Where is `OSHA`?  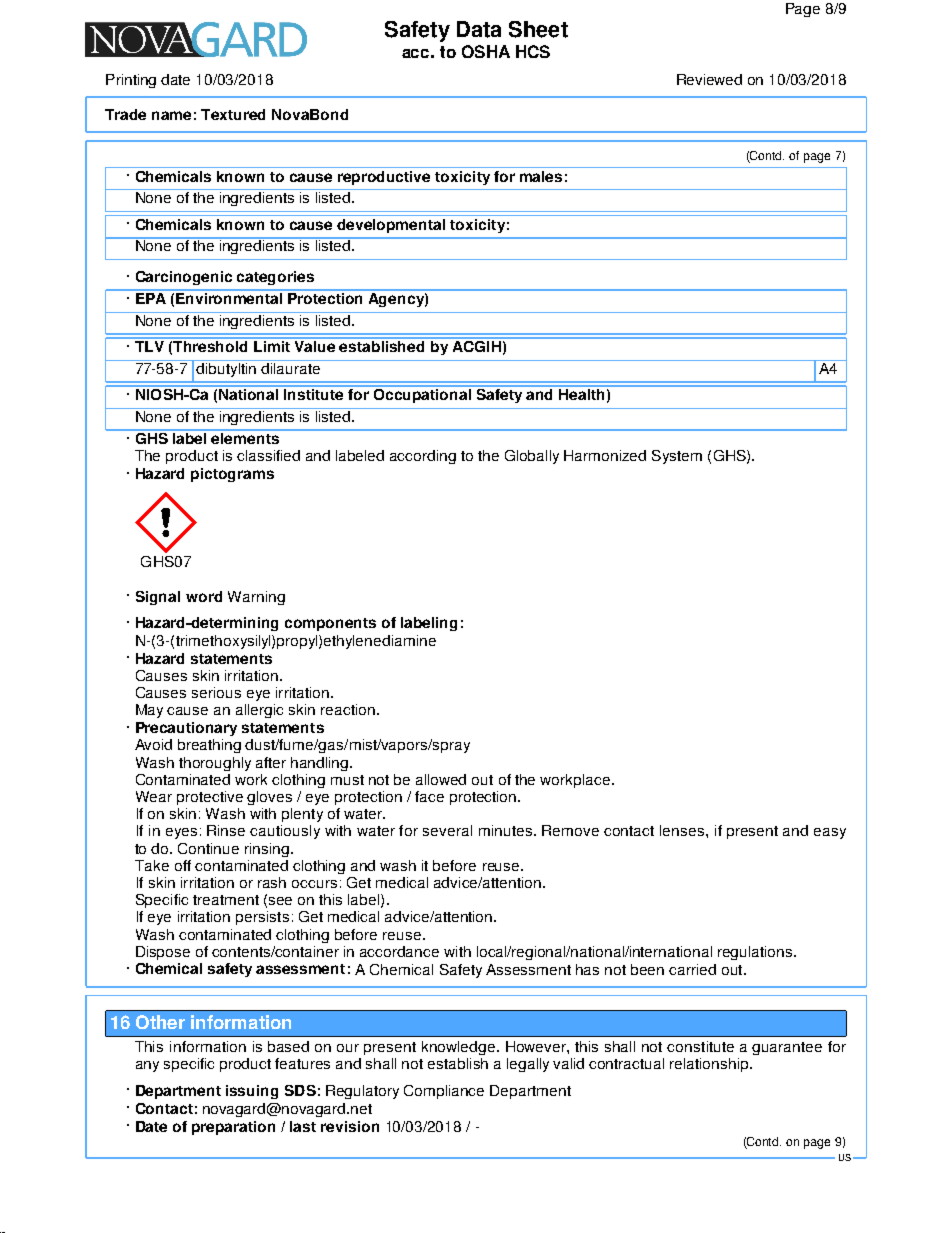 OSHA is located at coordinates (486, 51).
